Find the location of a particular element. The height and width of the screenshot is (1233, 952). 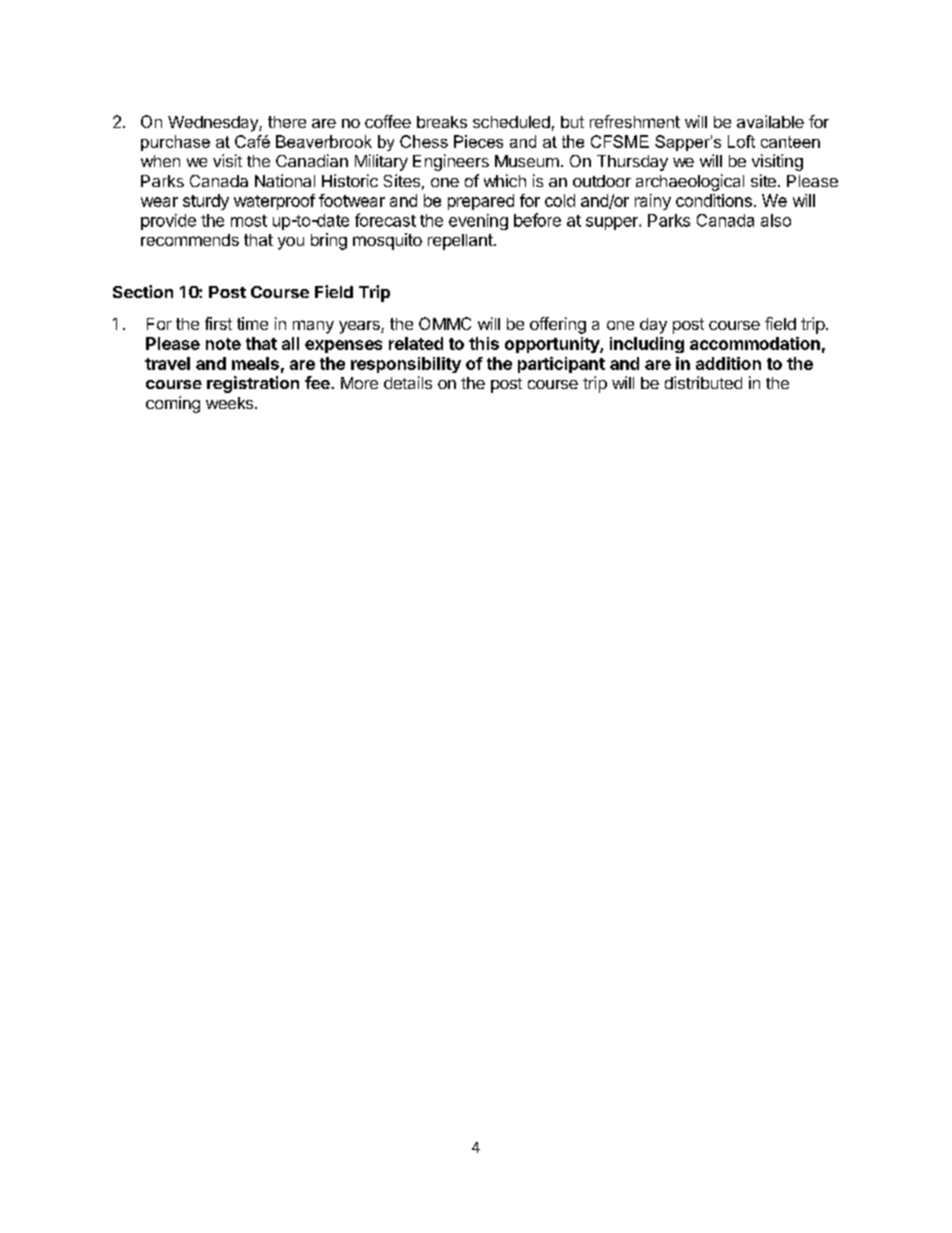

weeks is located at coordinates (229, 403).
